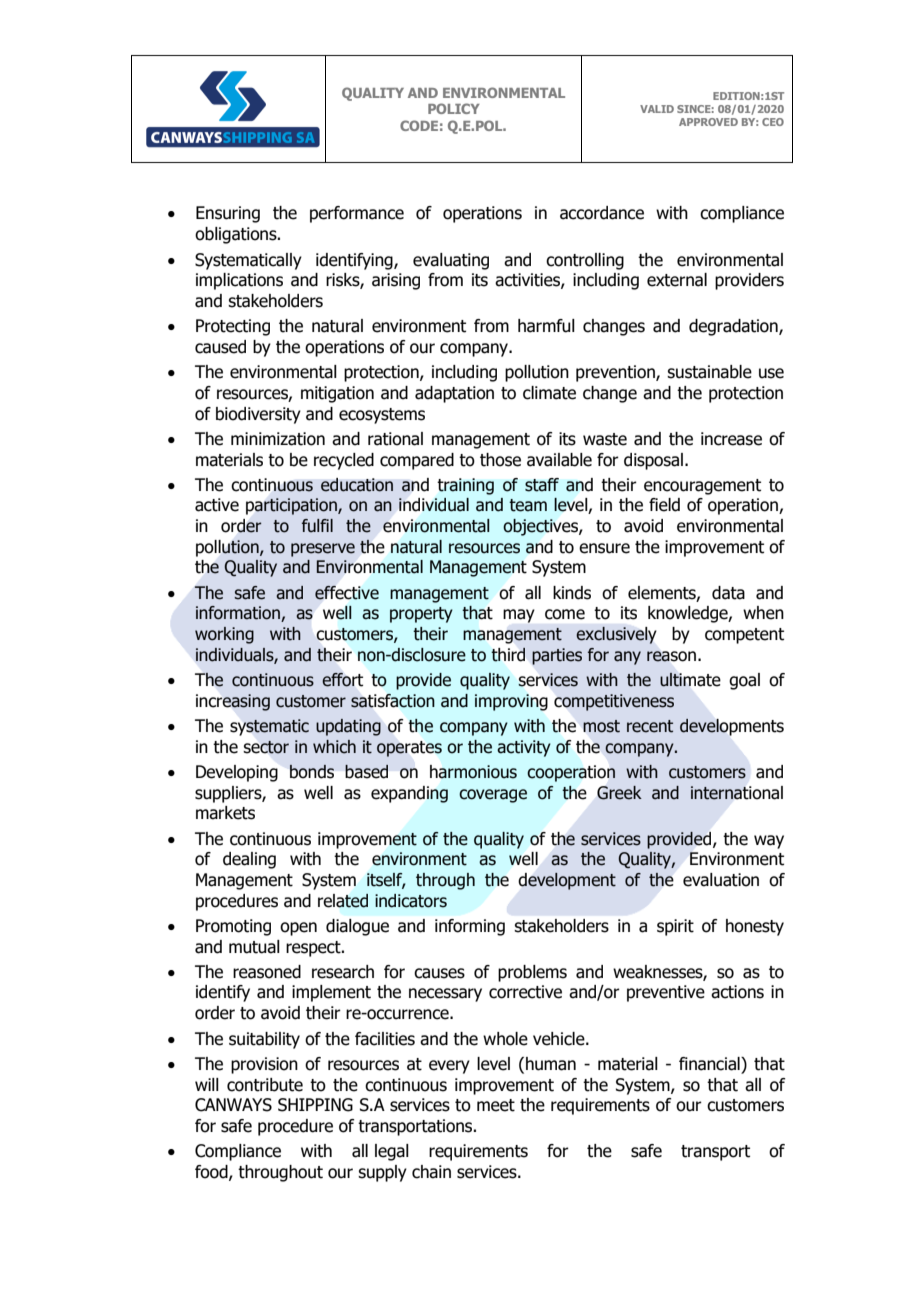  I want to click on coverage, so click(493, 796).
